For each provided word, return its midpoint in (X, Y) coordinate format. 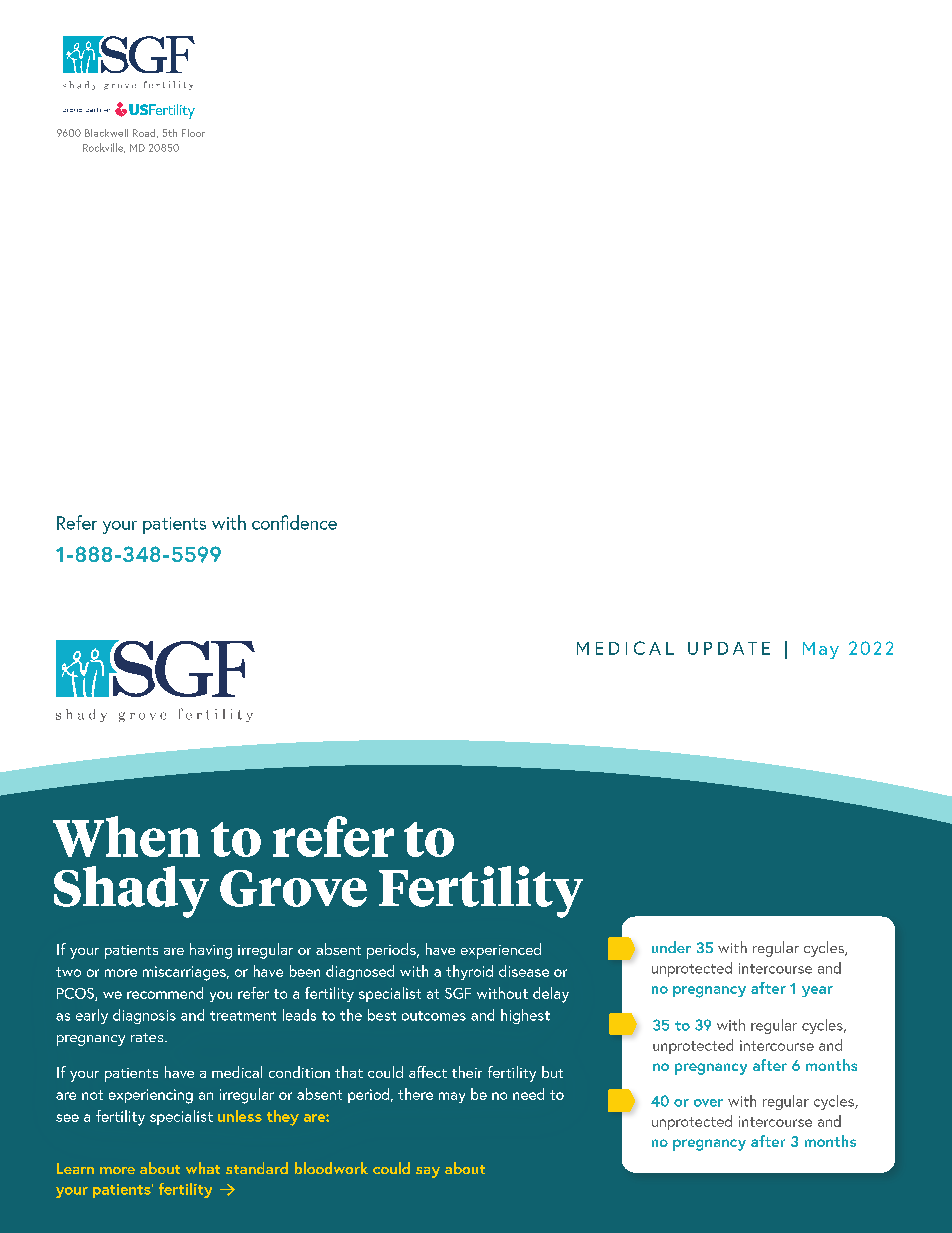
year (817, 991)
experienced (501, 951)
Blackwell (106, 133)
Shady (131, 892)
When (126, 836)
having (211, 951)
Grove (293, 888)
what (203, 1168)
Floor (193, 133)
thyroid (469, 972)
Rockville (104, 148)
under (671, 947)
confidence (294, 522)
